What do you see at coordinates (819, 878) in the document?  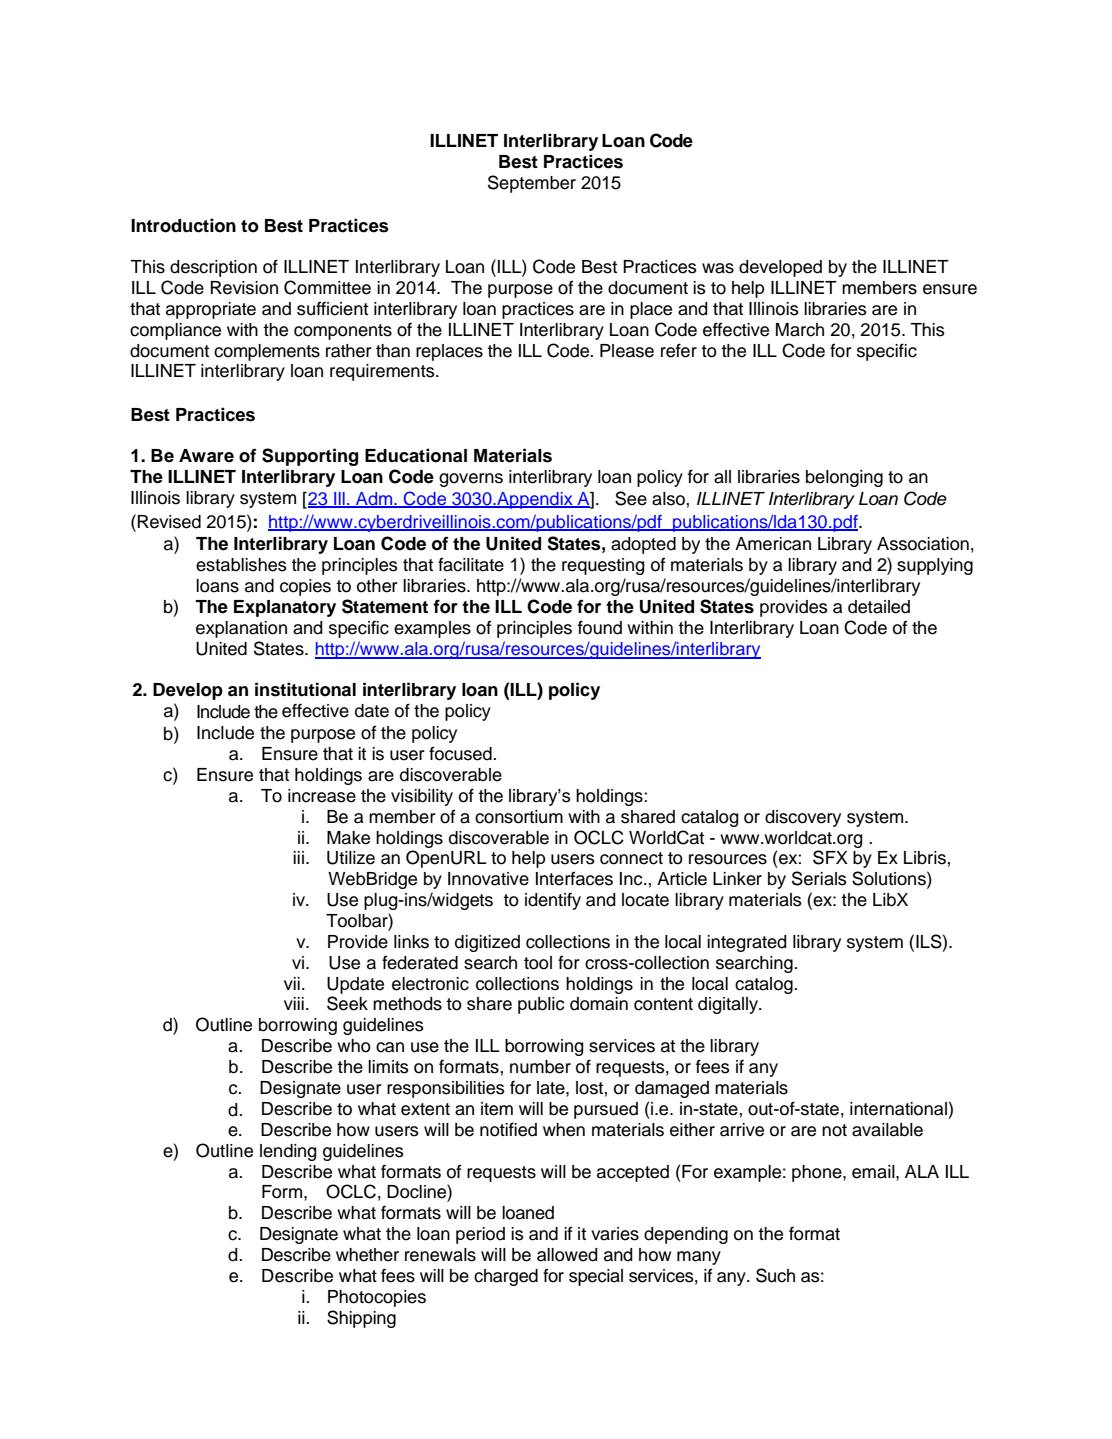 I see `Serials` at bounding box center [819, 878].
